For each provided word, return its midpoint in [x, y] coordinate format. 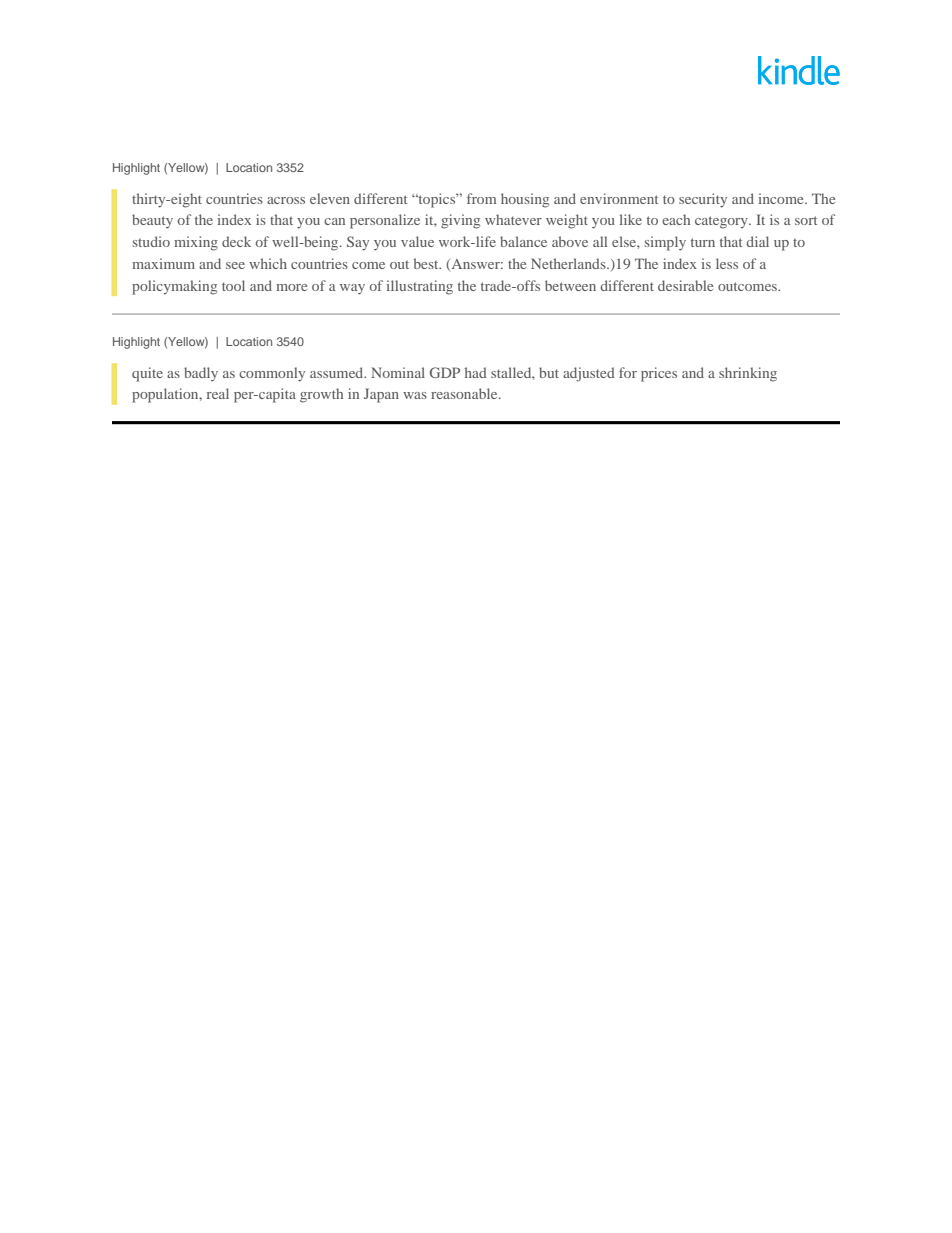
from [481, 198]
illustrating [419, 287]
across [286, 200]
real [218, 393]
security [703, 200]
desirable [685, 285]
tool [233, 285]
